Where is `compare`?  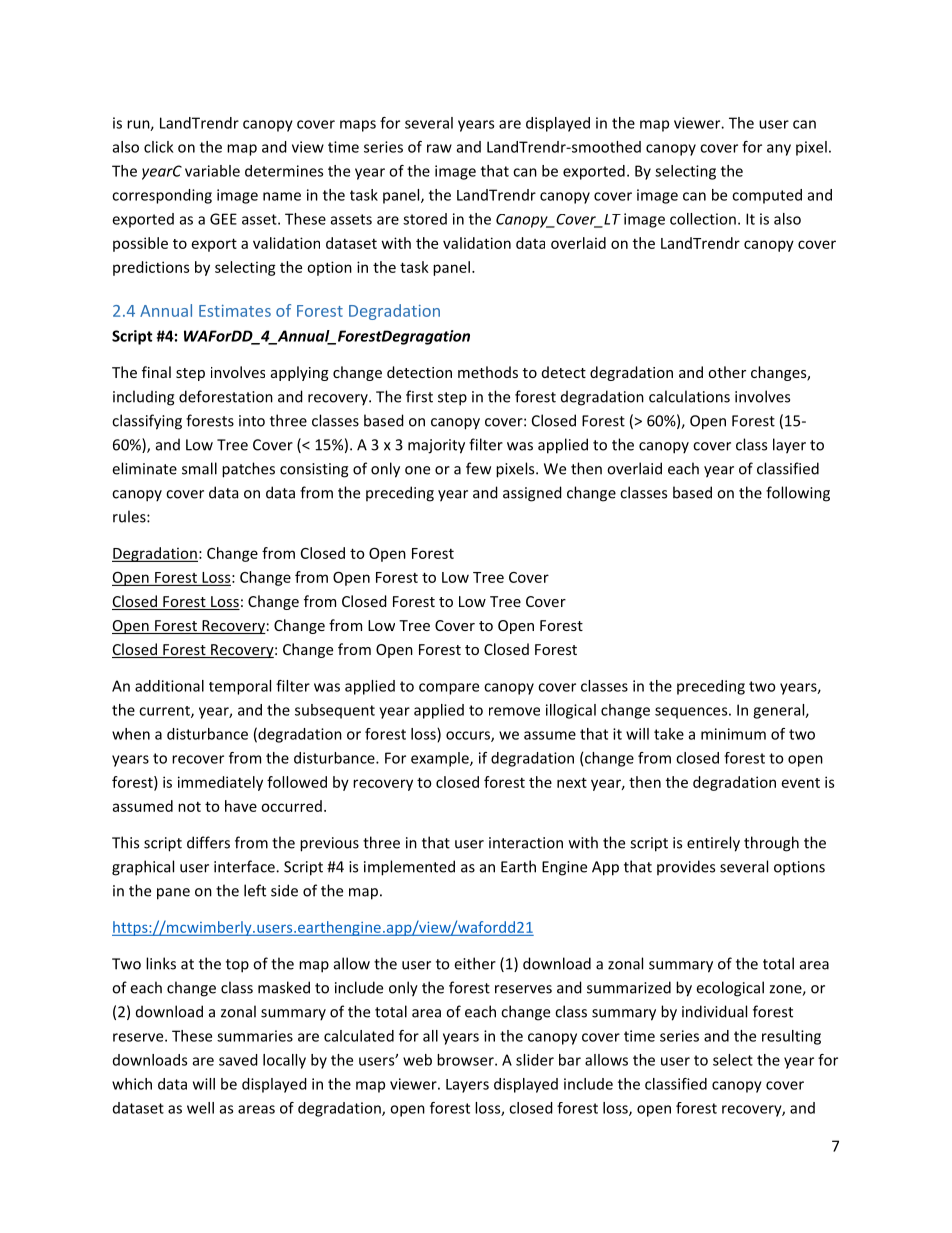
compare is located at coordinates (449, 689).
